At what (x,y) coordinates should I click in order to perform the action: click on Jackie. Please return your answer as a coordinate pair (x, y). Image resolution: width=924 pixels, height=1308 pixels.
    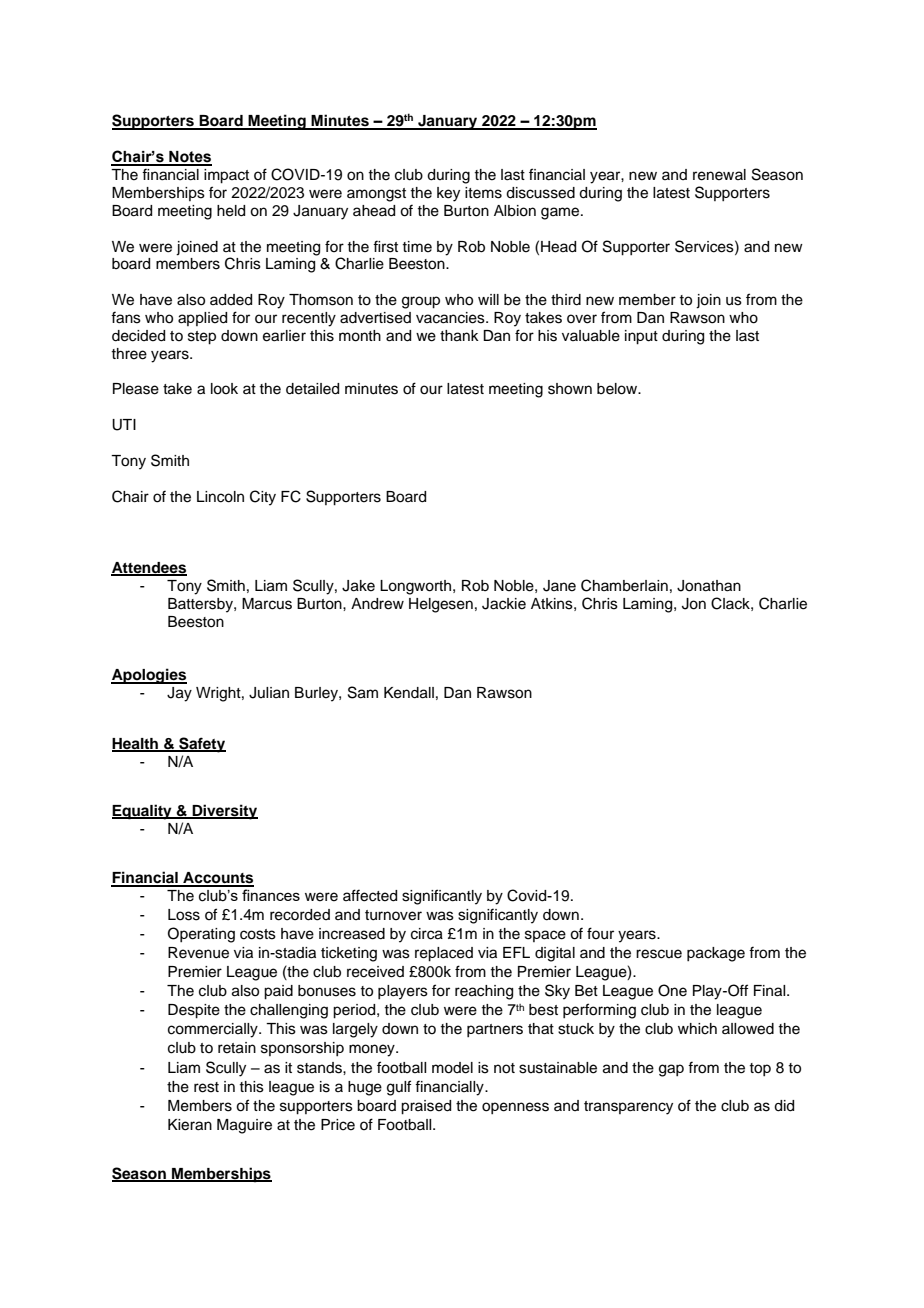
    Looking at the image, I should click on (504, 604).
